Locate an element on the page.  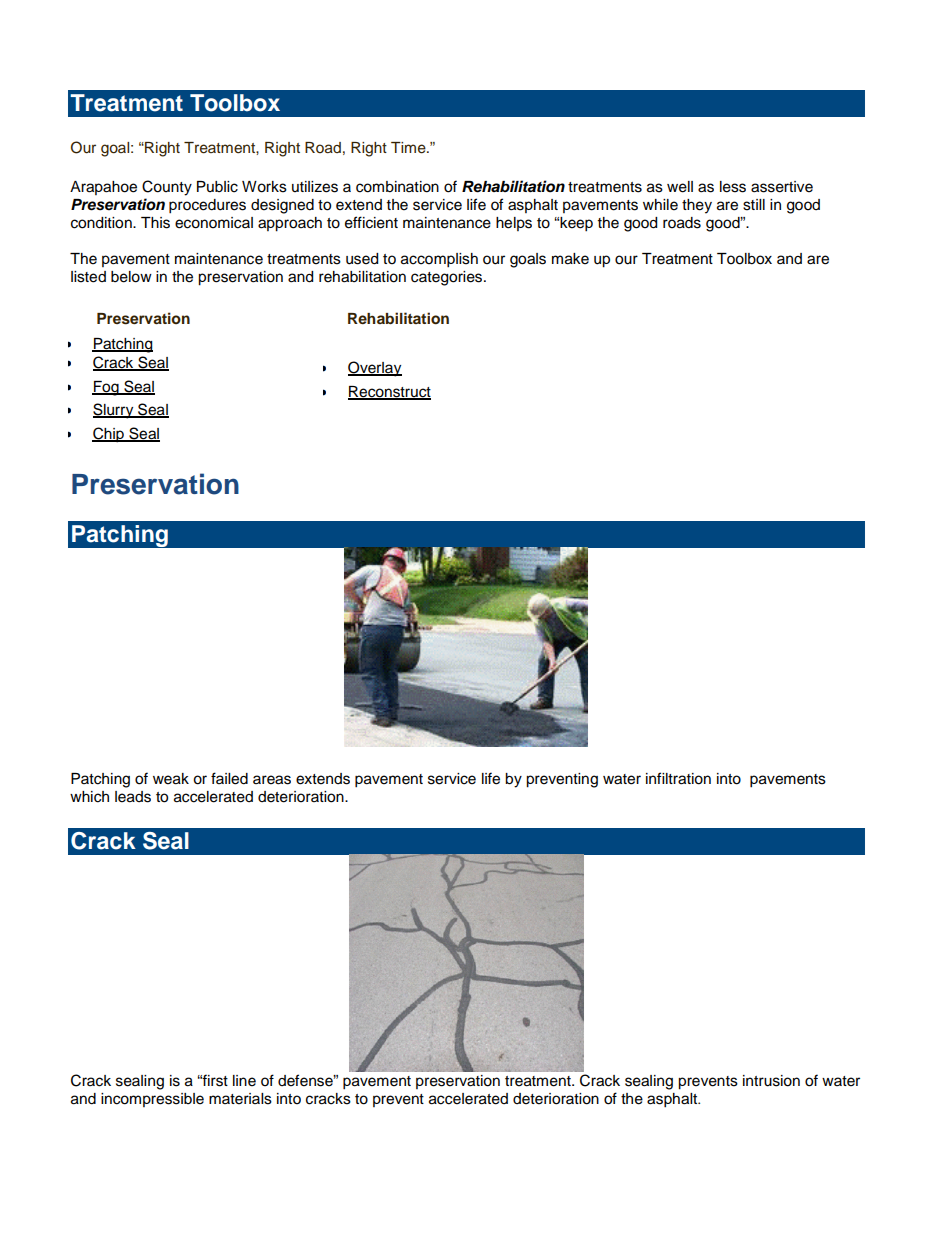
intrusion is located at coordinates (771, 1081).
